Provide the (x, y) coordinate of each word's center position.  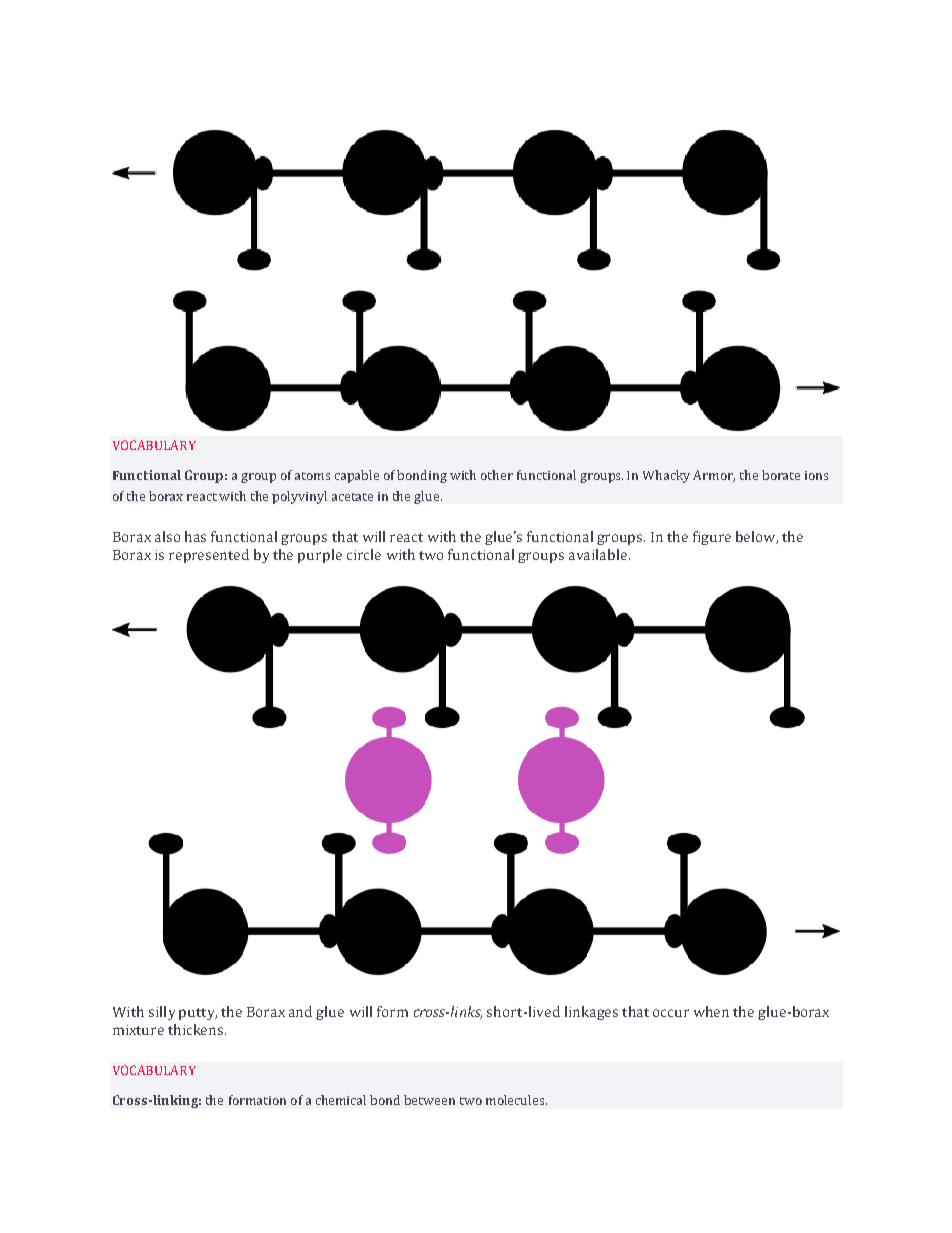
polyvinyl (299, 497)
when (711, 1011)
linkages (591, 1013)
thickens (197, 1029)
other (497, 475)
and (300, 1011)
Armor (714, 476)
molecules (516, 1100)
